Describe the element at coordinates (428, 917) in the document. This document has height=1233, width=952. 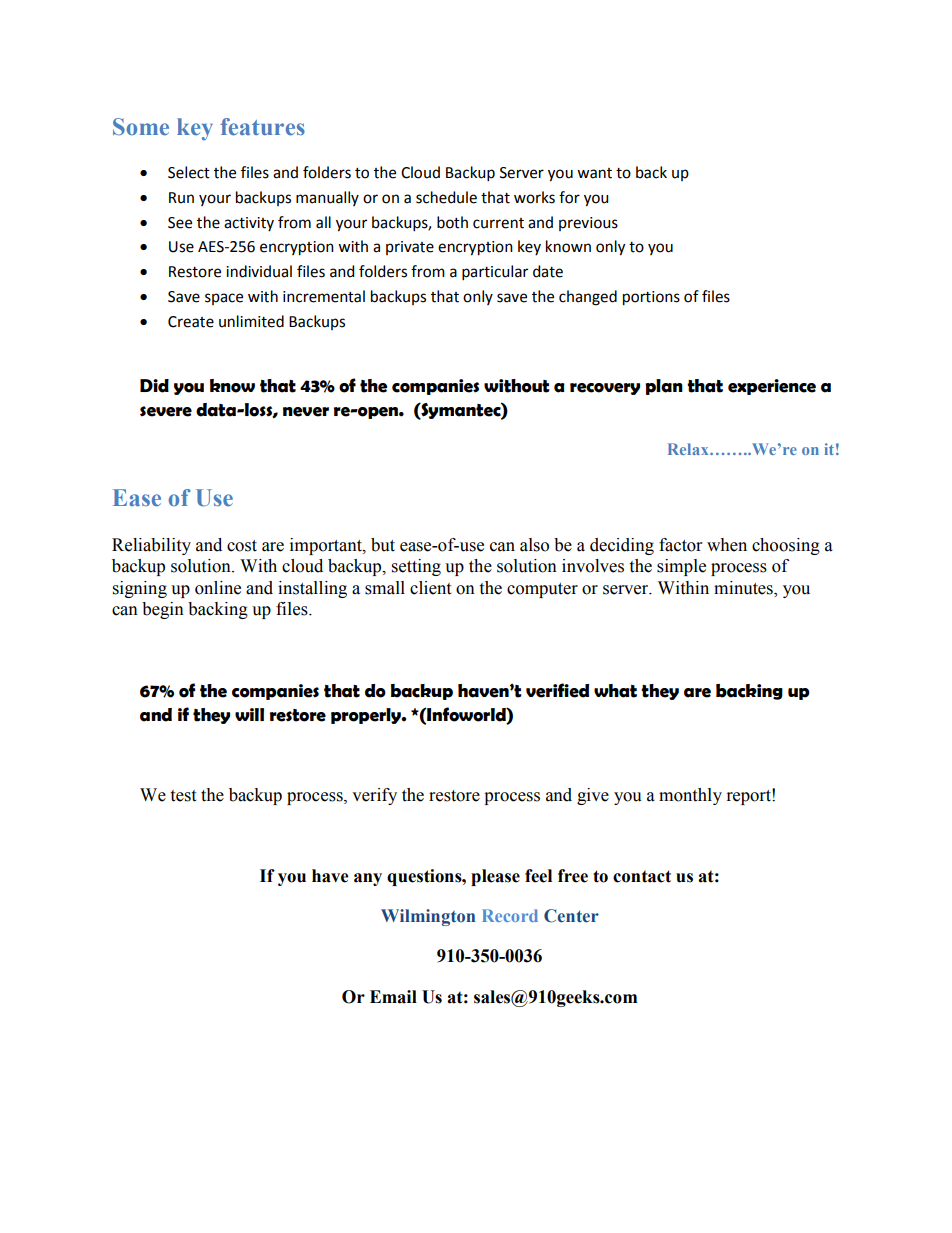
I see `Wilmington` at that location.
